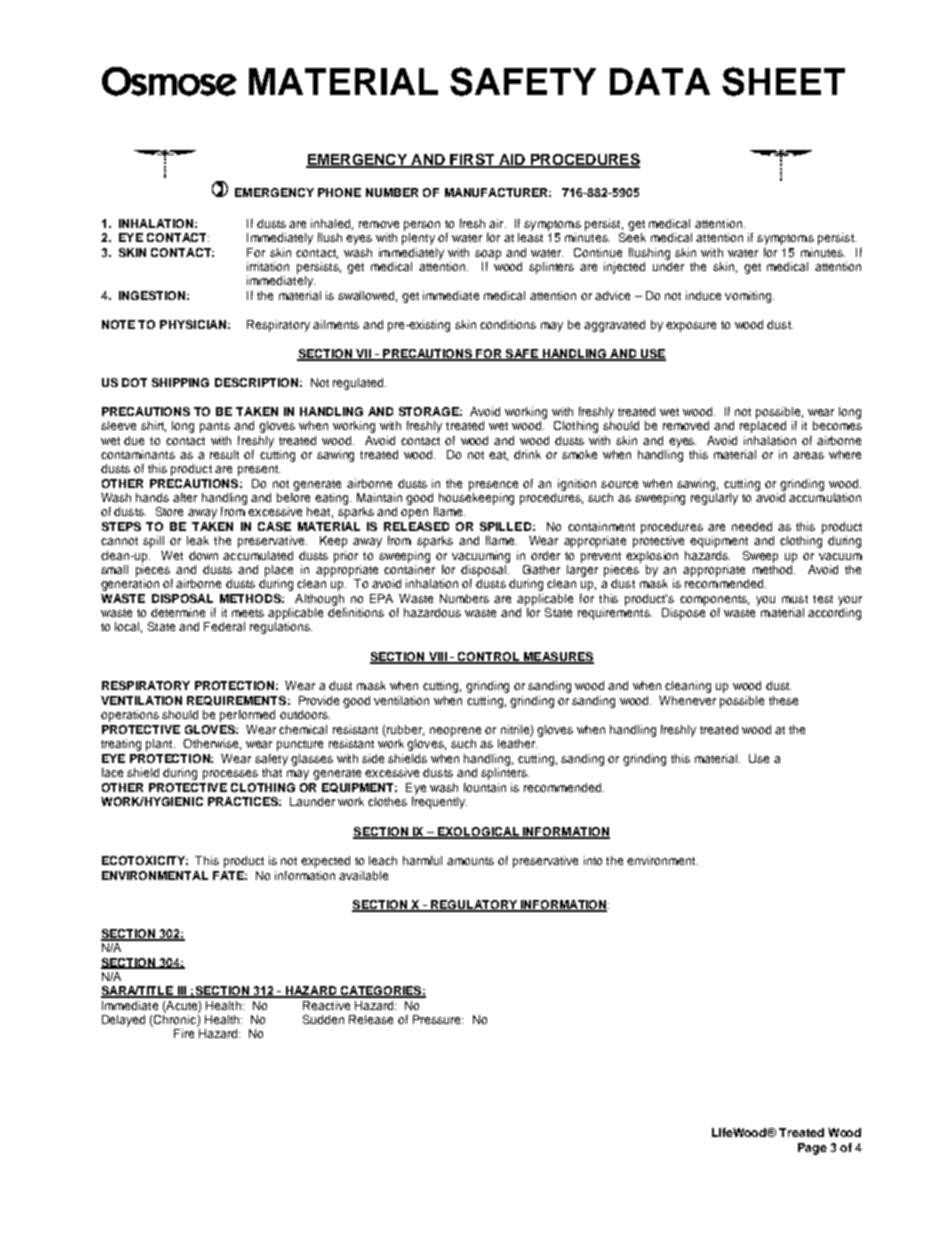 This screenshot has height=1233, width=952. I want to click on determine, so click(178, 612).
